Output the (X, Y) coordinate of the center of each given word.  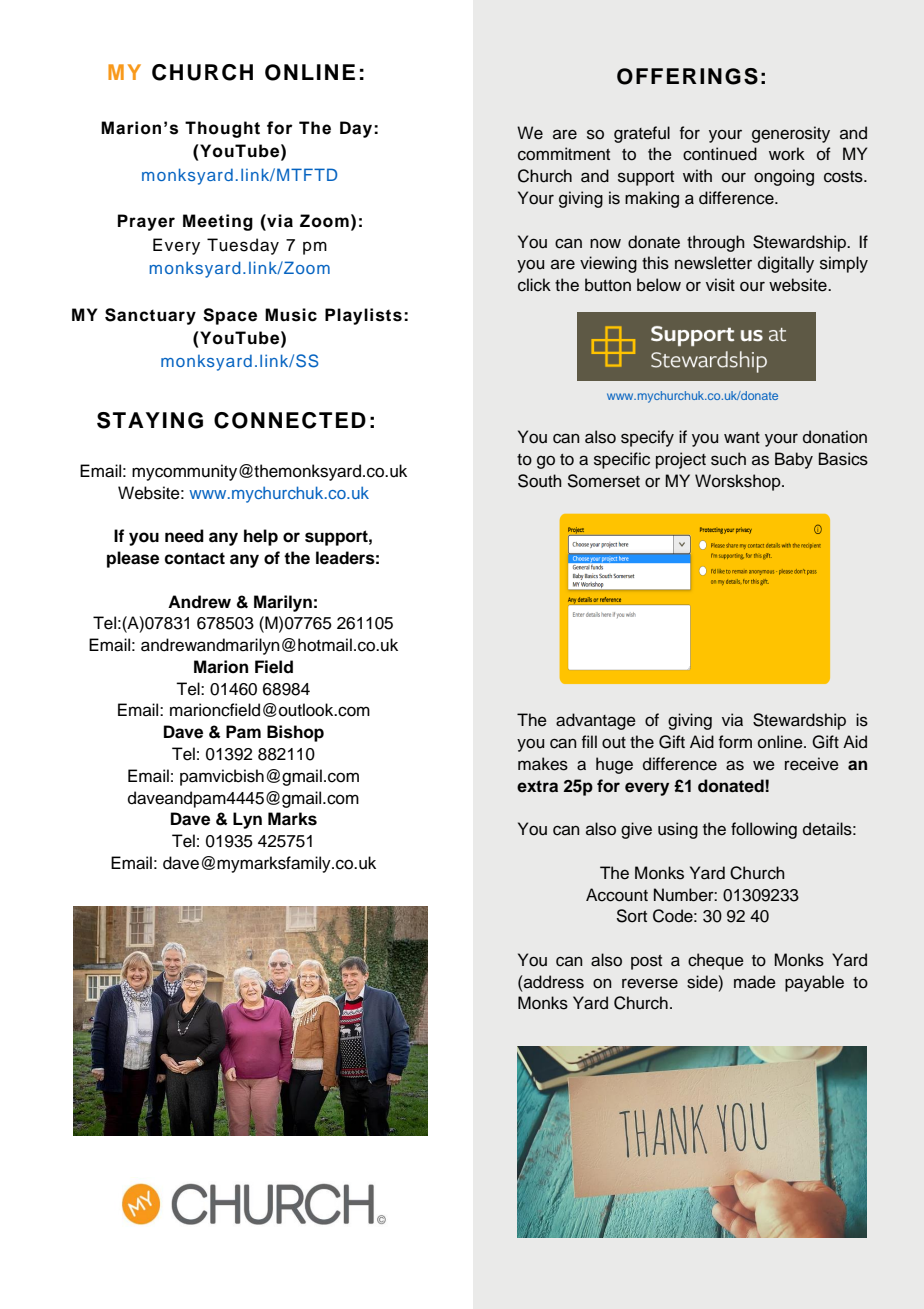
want (742, 438)
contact (194, 558)
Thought (222, 129)
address (553, 982)
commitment (564, 154)
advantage (596, 721)
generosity (791, 134)
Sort (632, 916)
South (540, 481)
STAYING (150, 420)
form (735, 742)
